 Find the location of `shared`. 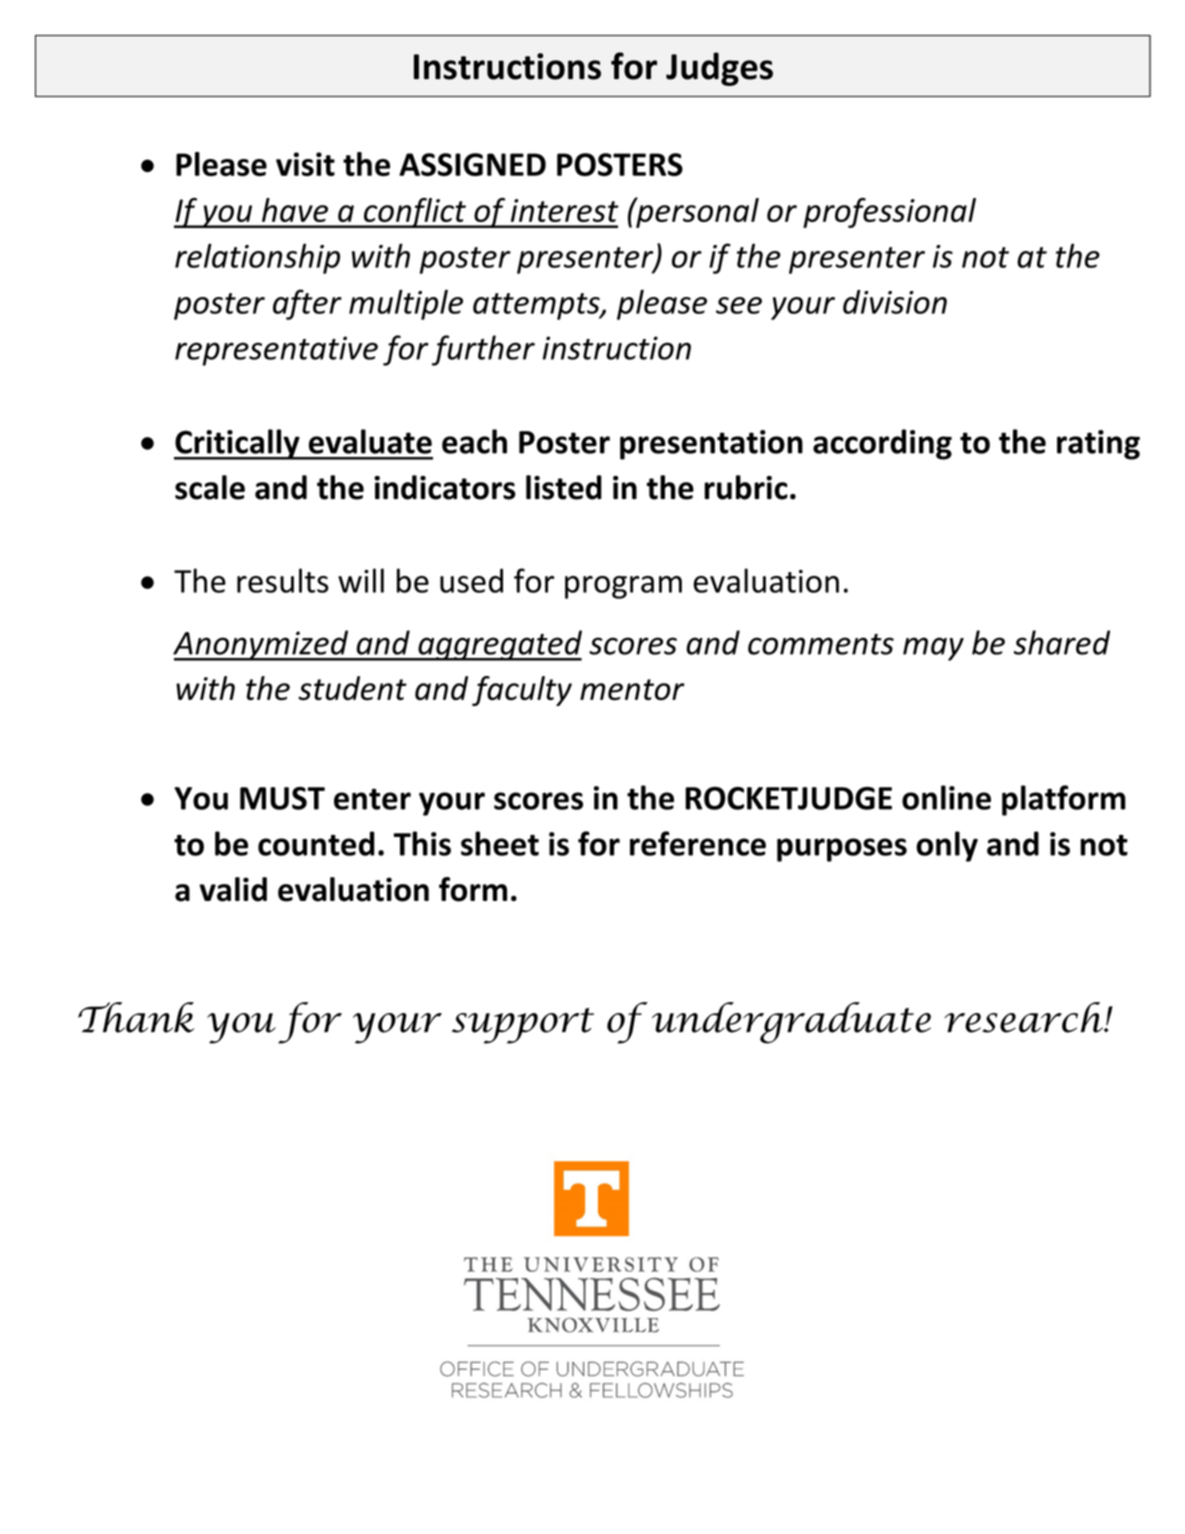

shared is located at coordinates (1062, 642).
